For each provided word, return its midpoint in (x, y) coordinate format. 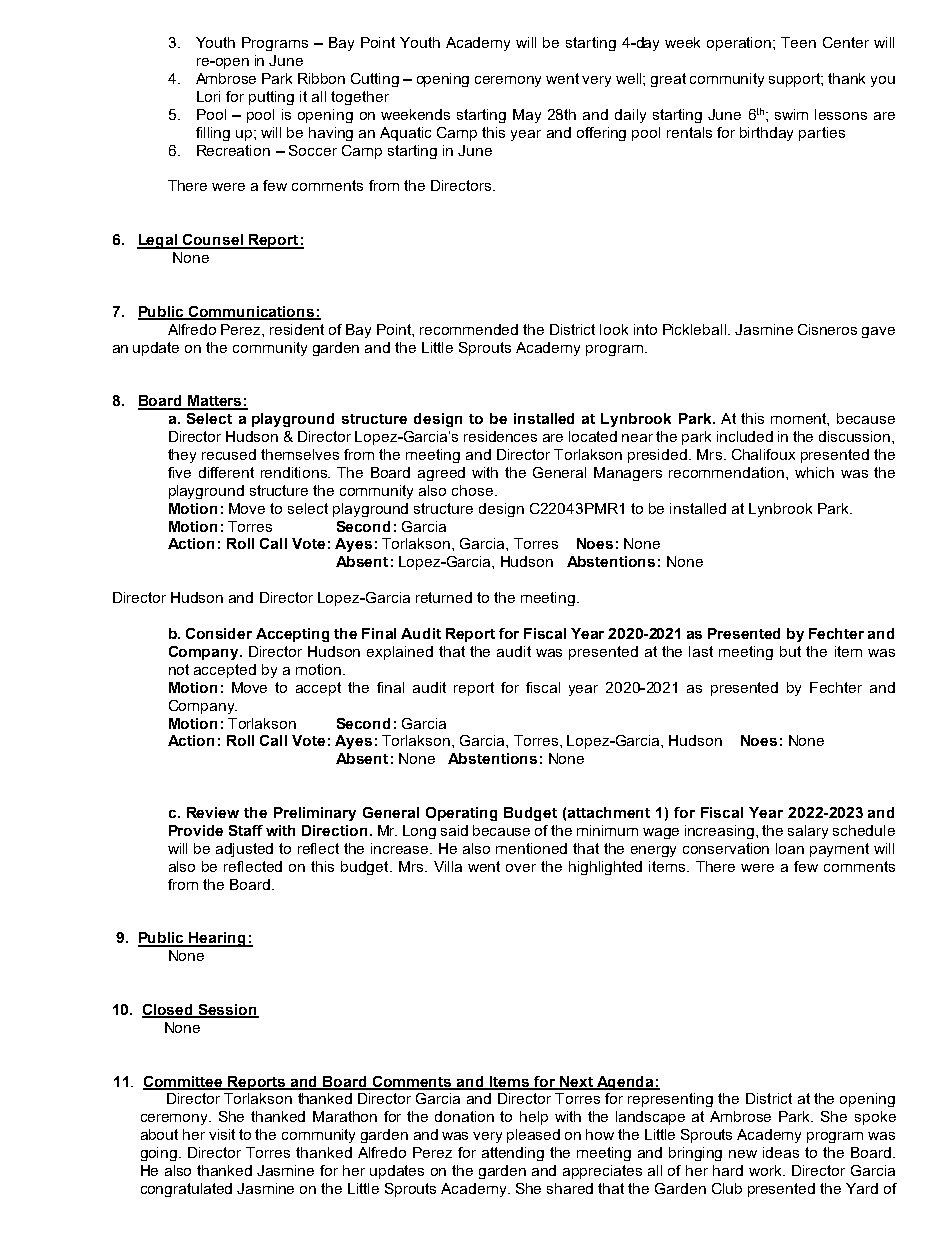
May (527, 116)
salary (808, 832)
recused (229, 454)
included (745, 436)
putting (271, 98)
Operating (461, 814)
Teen (798, 42)
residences (500, 436)
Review (213, 812)
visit (222, 1134)
